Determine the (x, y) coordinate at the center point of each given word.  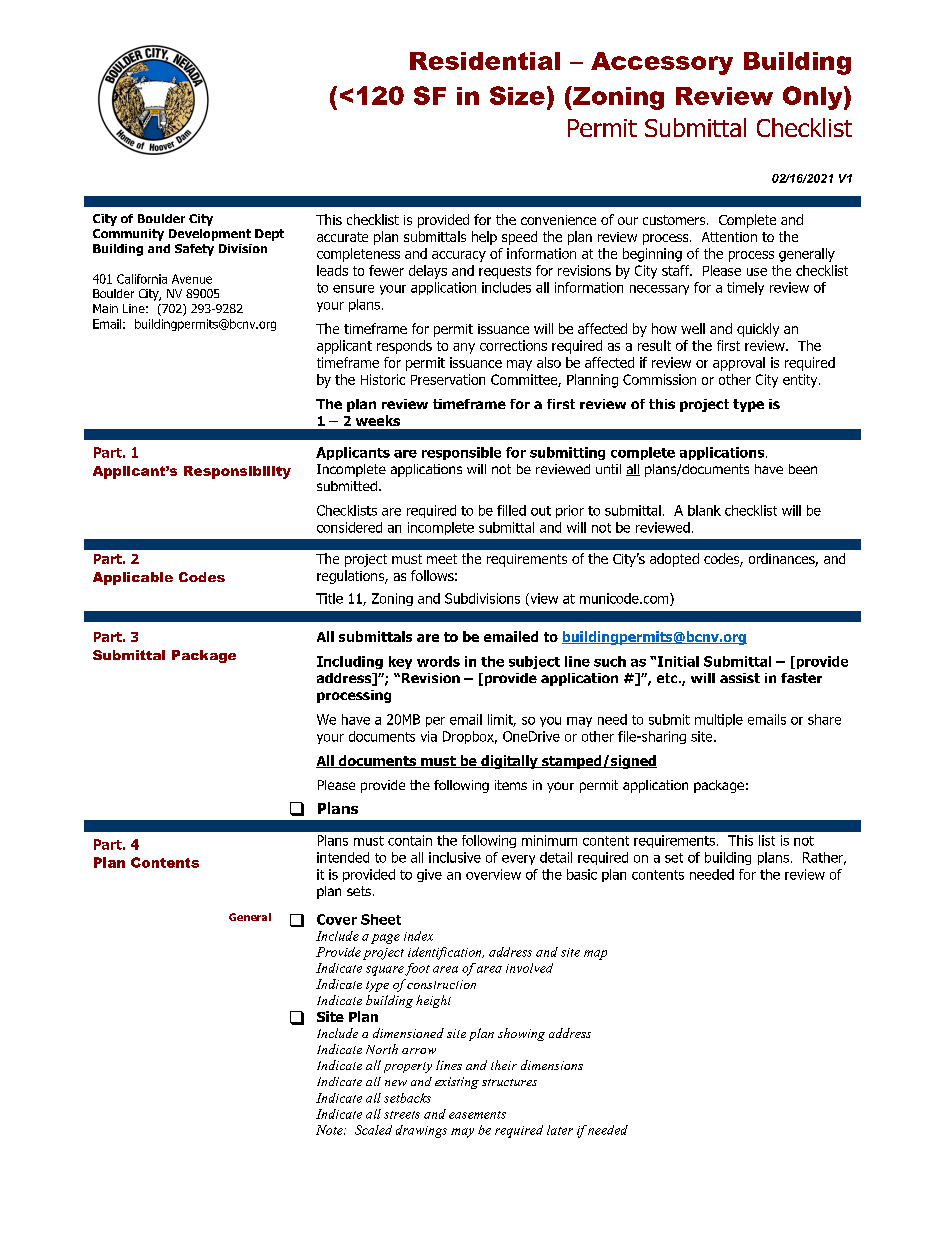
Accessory (662, 63)
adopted (674, 560)
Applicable (133, 578)
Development (210, 235)
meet (442, 559)
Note (330, 1130)
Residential (485, 61)
